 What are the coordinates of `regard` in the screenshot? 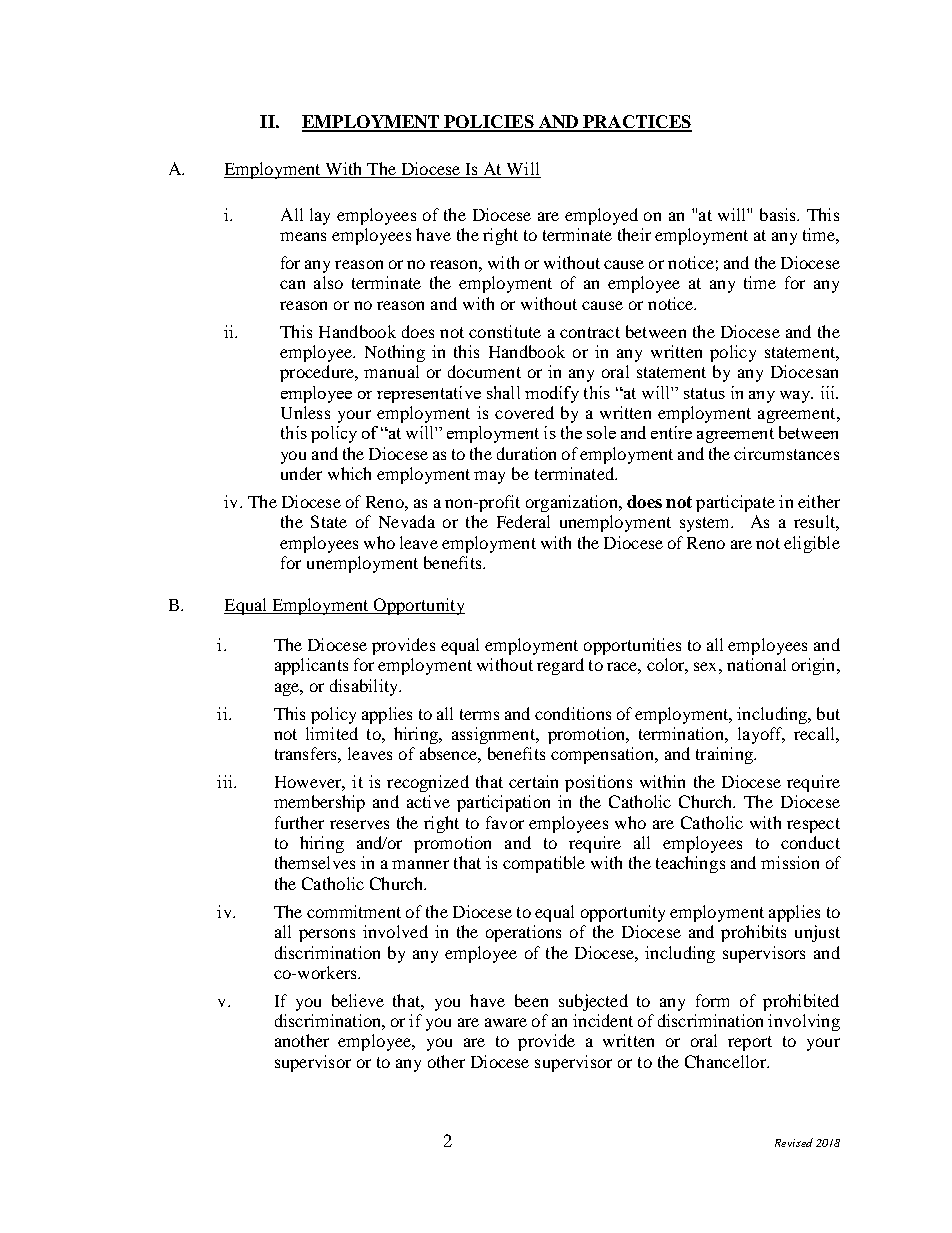 It's located at (560, 666).
